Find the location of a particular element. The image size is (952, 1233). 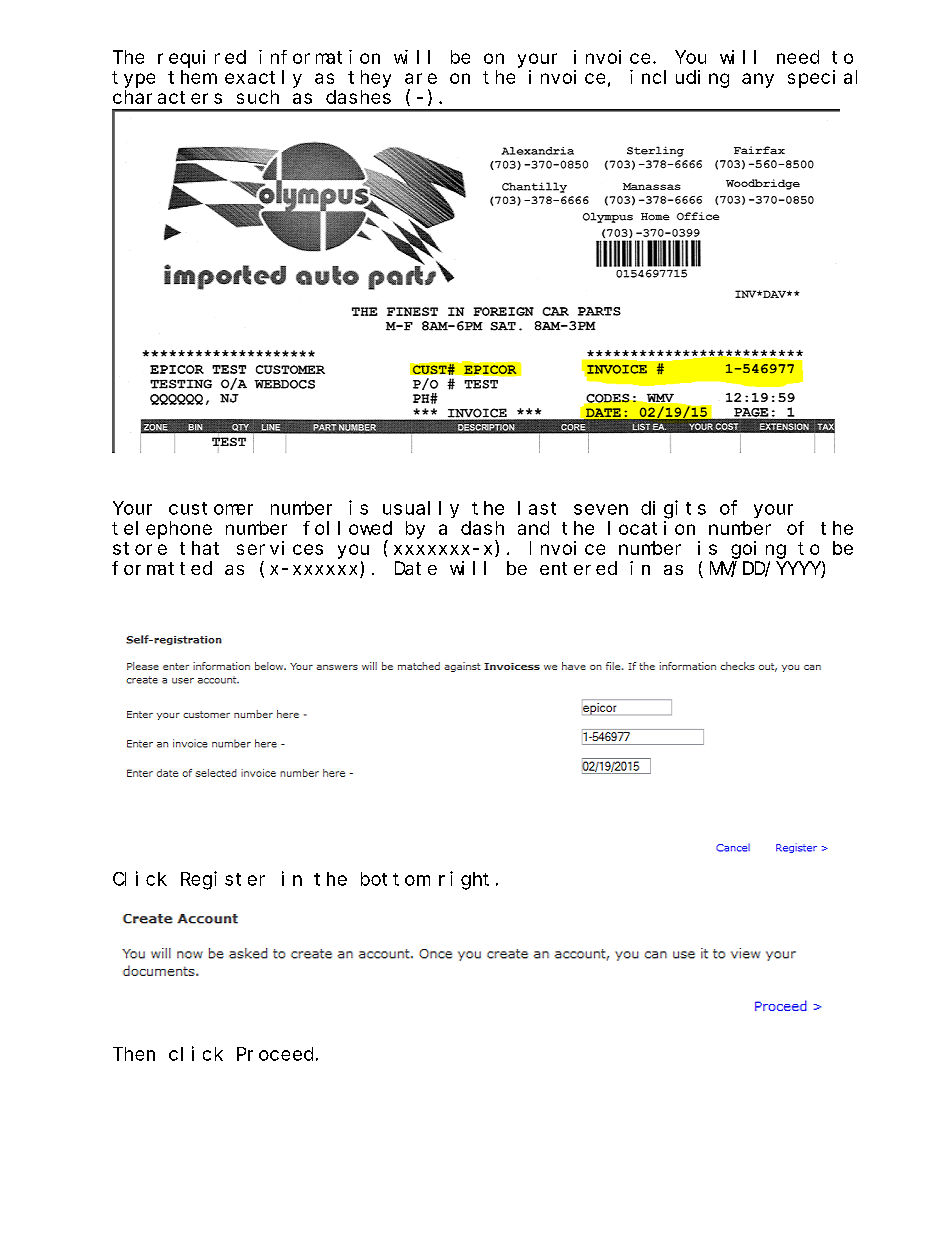

entered is located at coordinates (578, 568).
